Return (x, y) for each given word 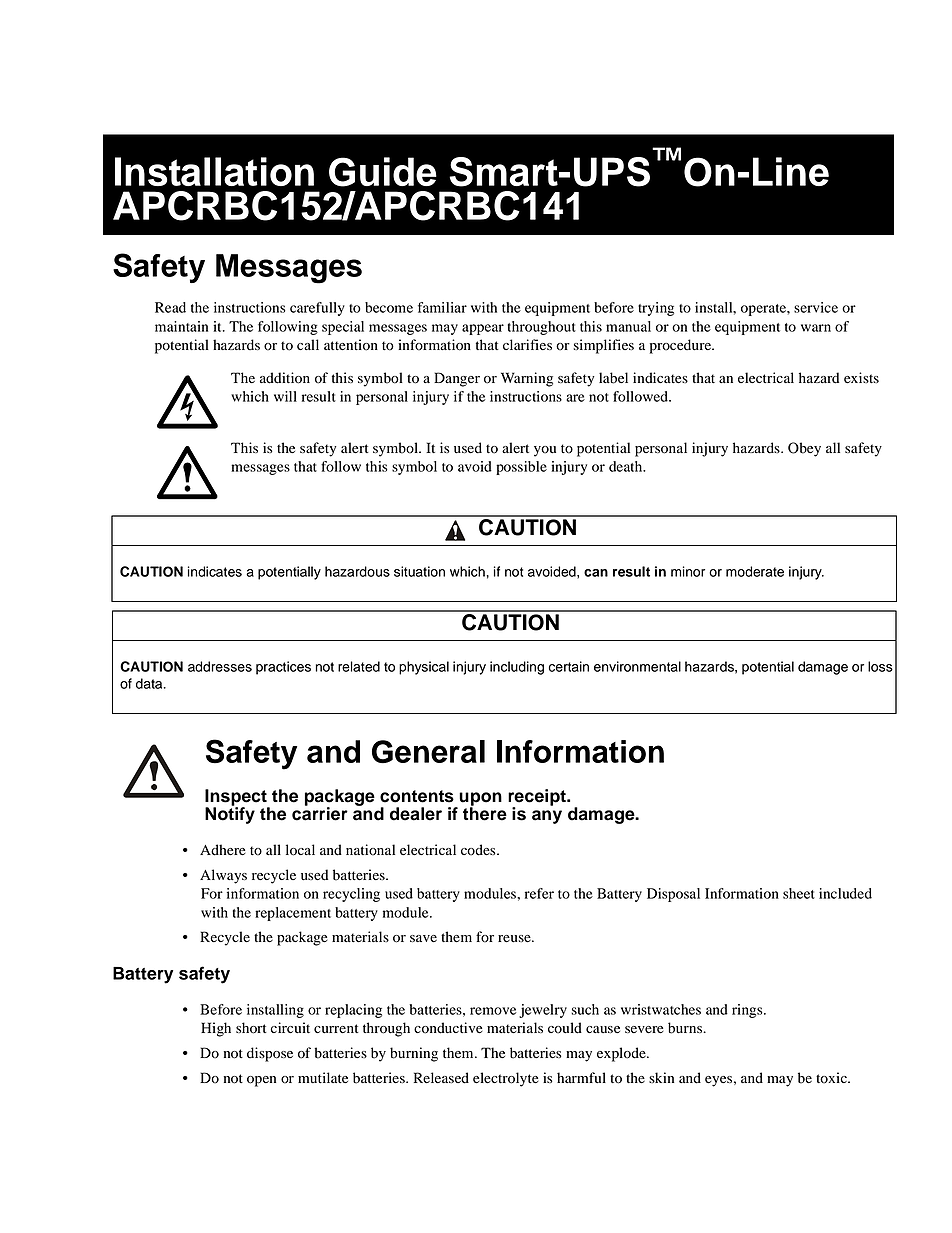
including (517, 668)
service (816, 307)
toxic (832, 1078)
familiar (442, 307)
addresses (220, 666)
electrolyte (506, 1079)
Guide (383, 172)
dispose (270, 1054)
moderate (755, 571)
